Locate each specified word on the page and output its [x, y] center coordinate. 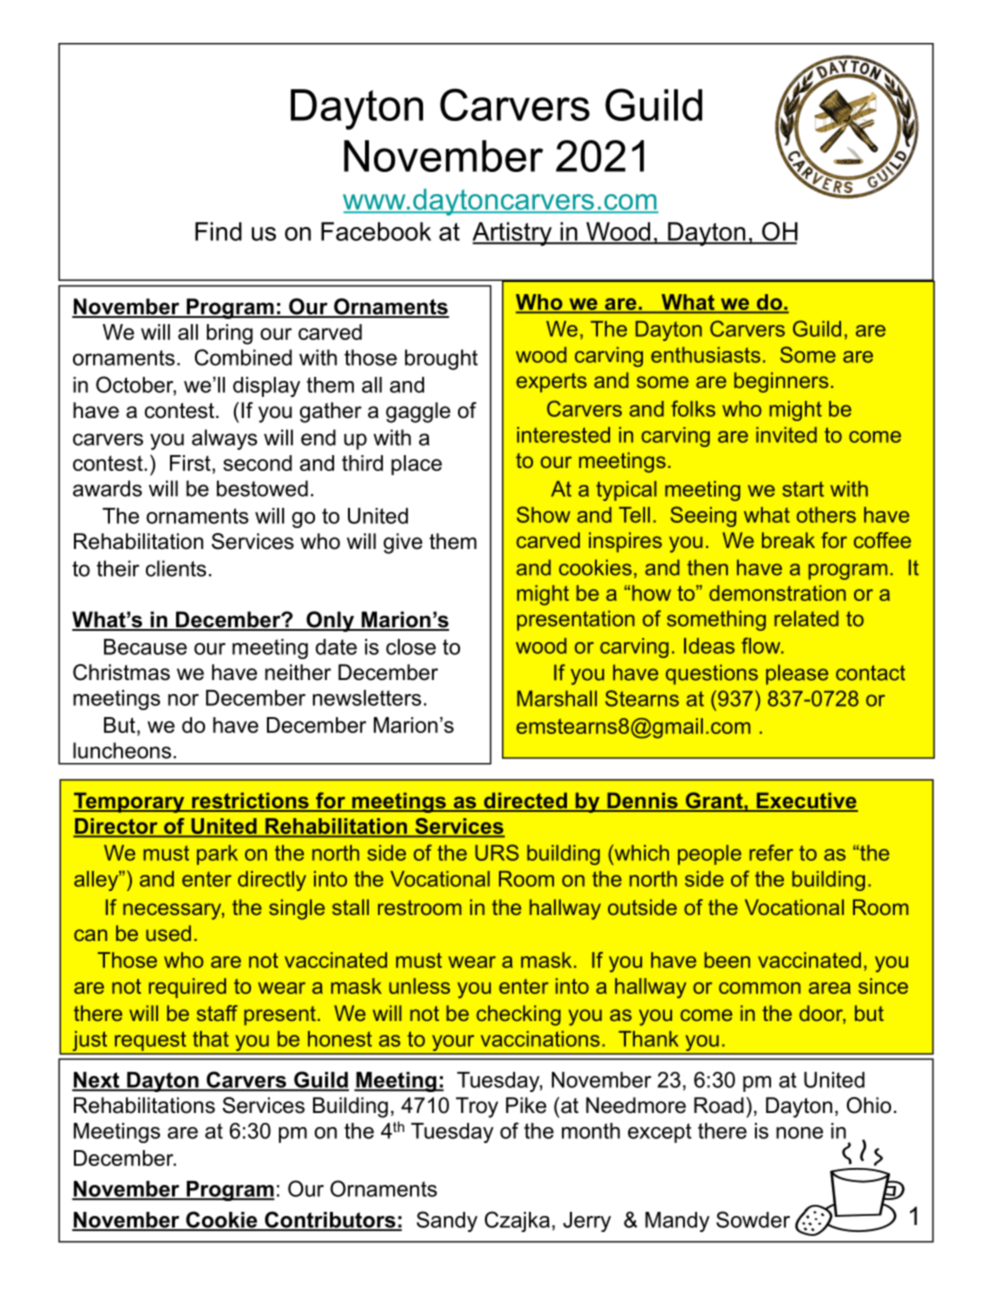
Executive [806, 801]
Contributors [330, 1220]
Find [218, 231]
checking [518, 1015]
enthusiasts [705, 355]
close [411, 647]
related [806, 618]
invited [786, 435]
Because [145, 647]
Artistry [513, 234]
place [416, 465]
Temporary [130, 802]
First [191, 463]
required [187, 988]
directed [525, 801]
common [760, 988]
